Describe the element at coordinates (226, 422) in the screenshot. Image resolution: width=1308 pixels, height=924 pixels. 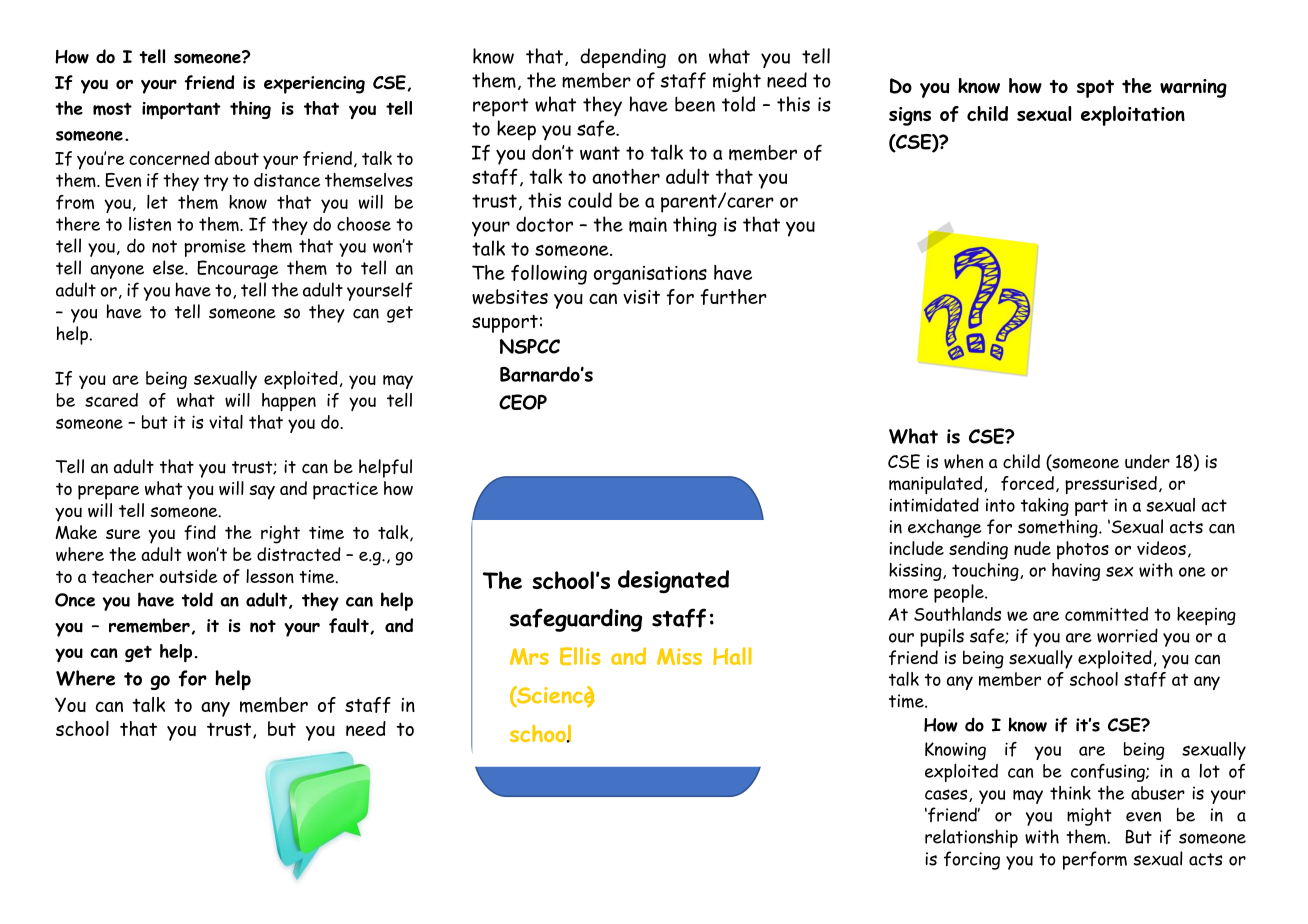
I see `vital` at that location.
